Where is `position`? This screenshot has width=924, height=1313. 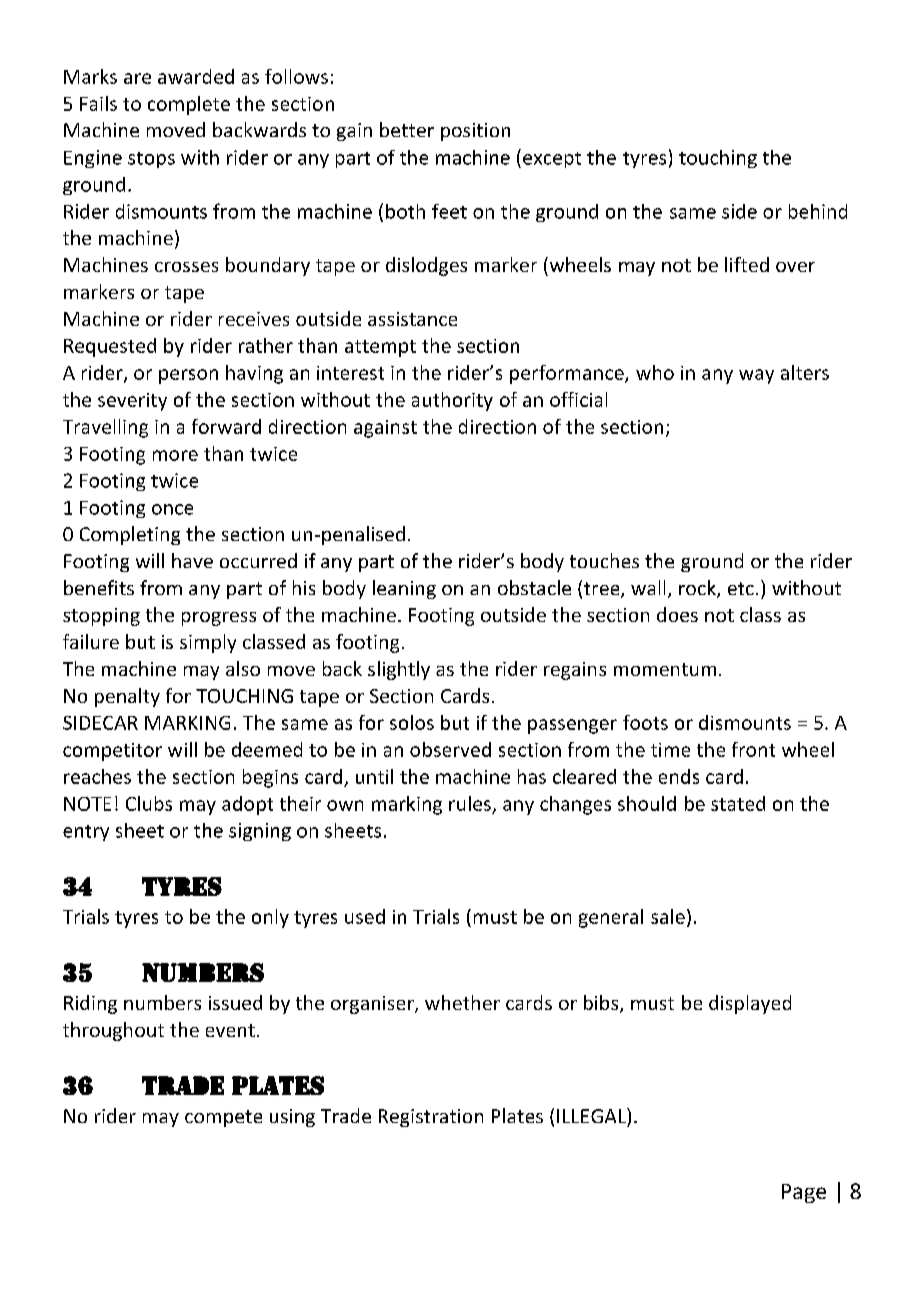 position is located at coordinates (475, 132).
